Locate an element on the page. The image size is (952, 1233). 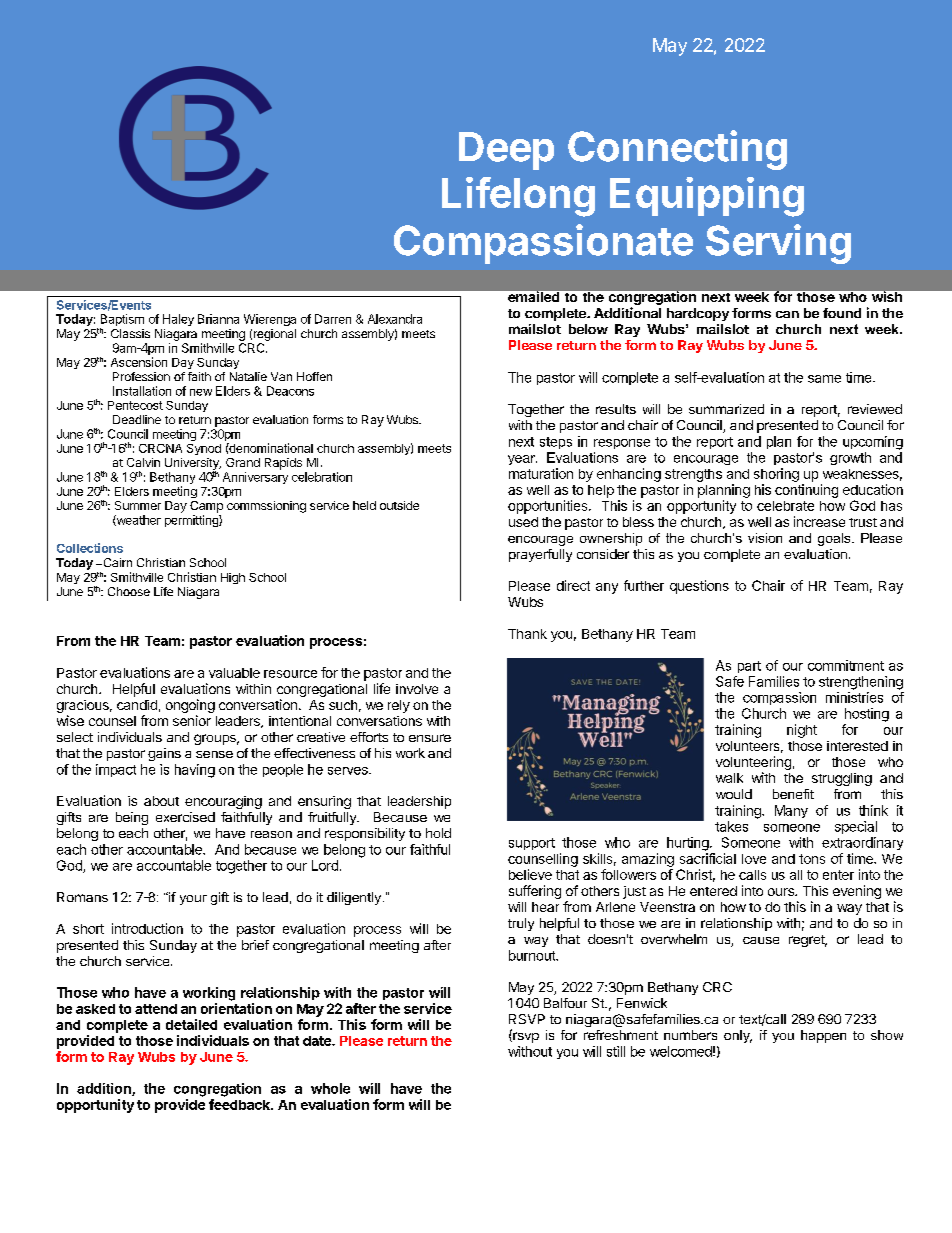
Haley is located at coordinates (178, 320).
